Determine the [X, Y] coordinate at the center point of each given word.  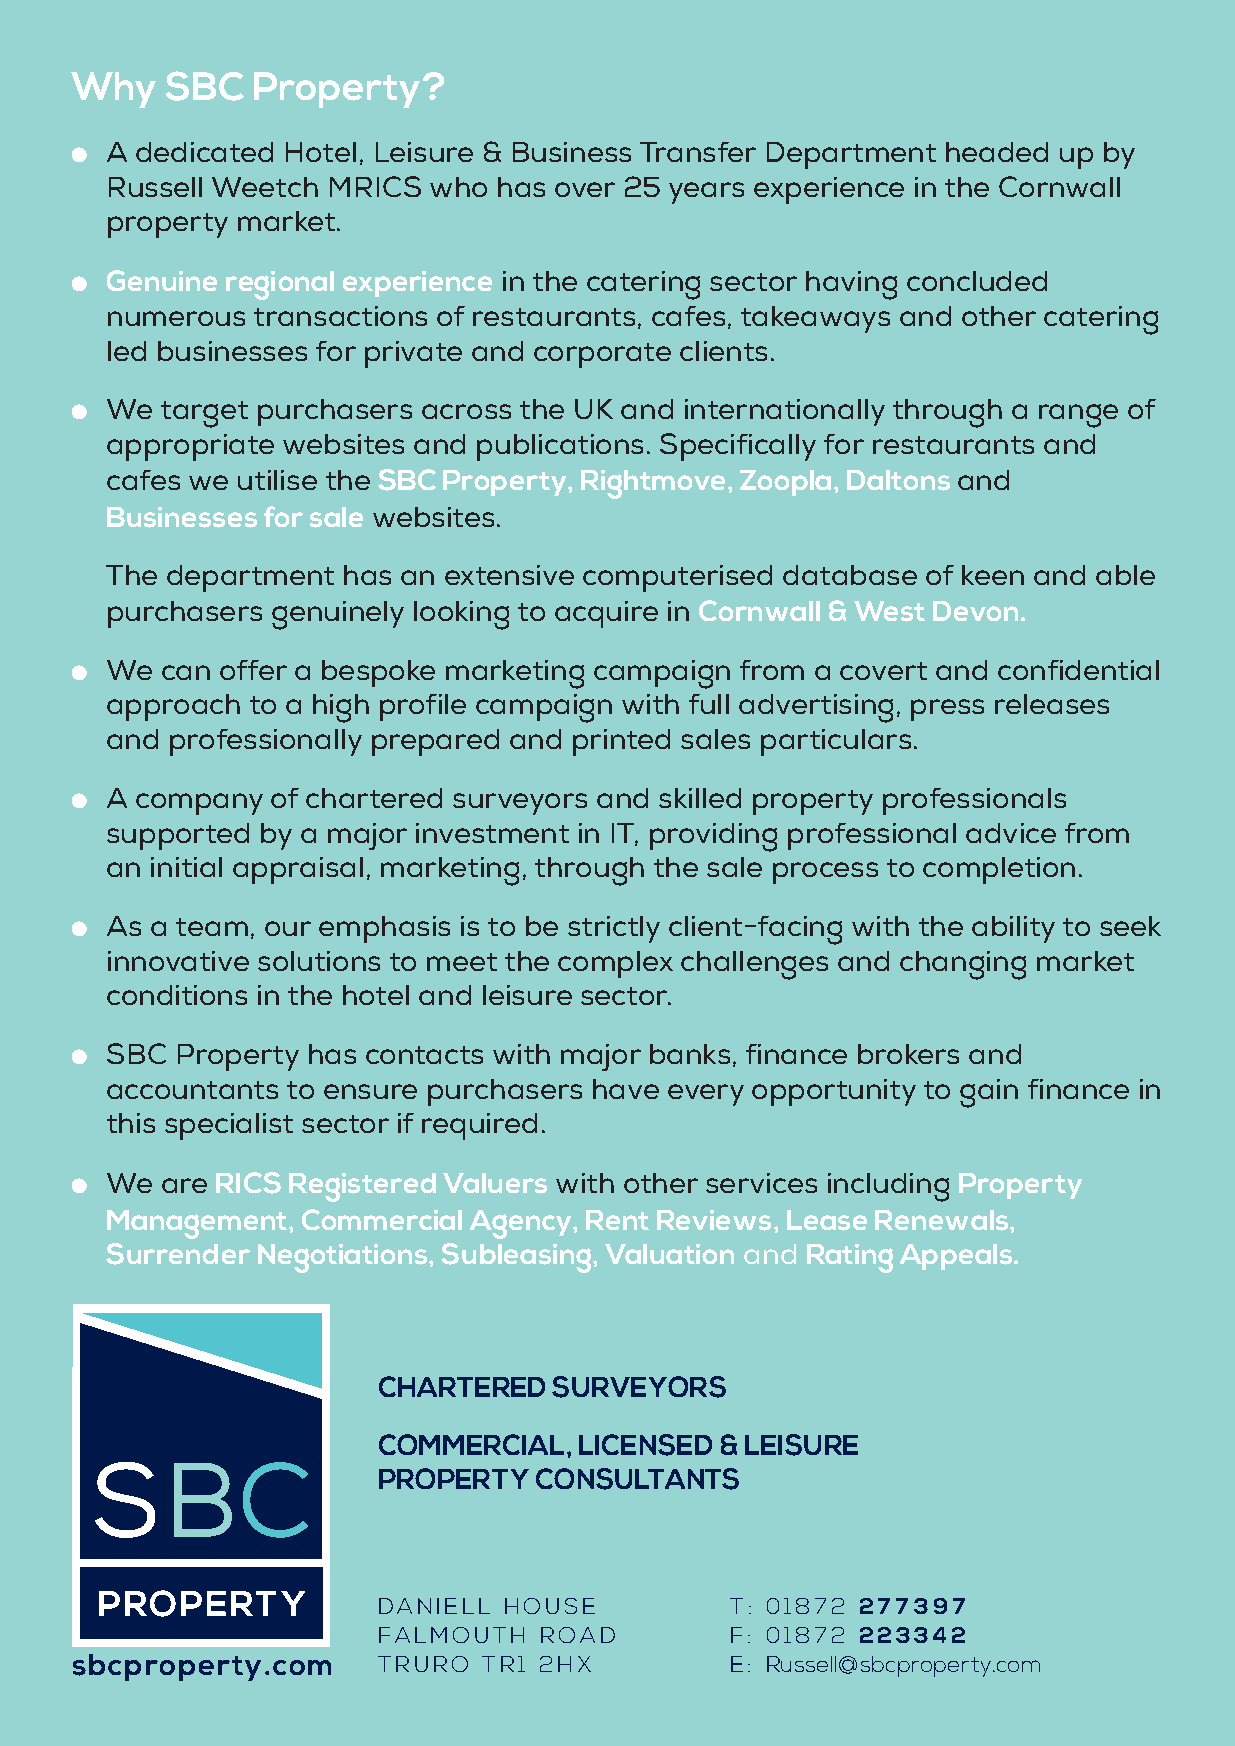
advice [1011, 833]
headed [997, 152]
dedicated [204, 152]
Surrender [178, 1254]
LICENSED [645, 1445]
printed [621, 742]
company [199, 804]
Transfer [698, 152]
